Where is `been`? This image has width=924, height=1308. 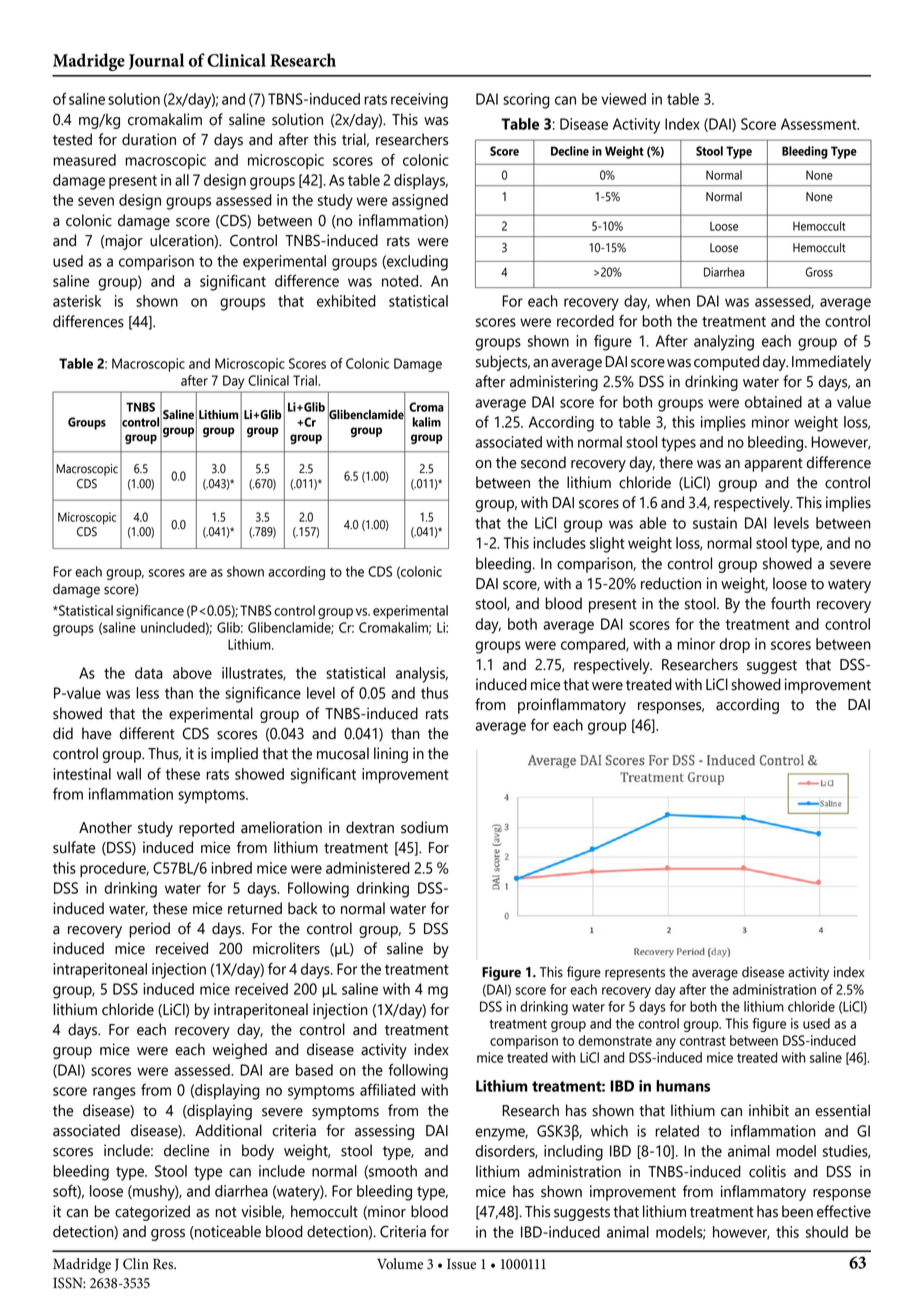
been is located at coordinates (797, 1211).
